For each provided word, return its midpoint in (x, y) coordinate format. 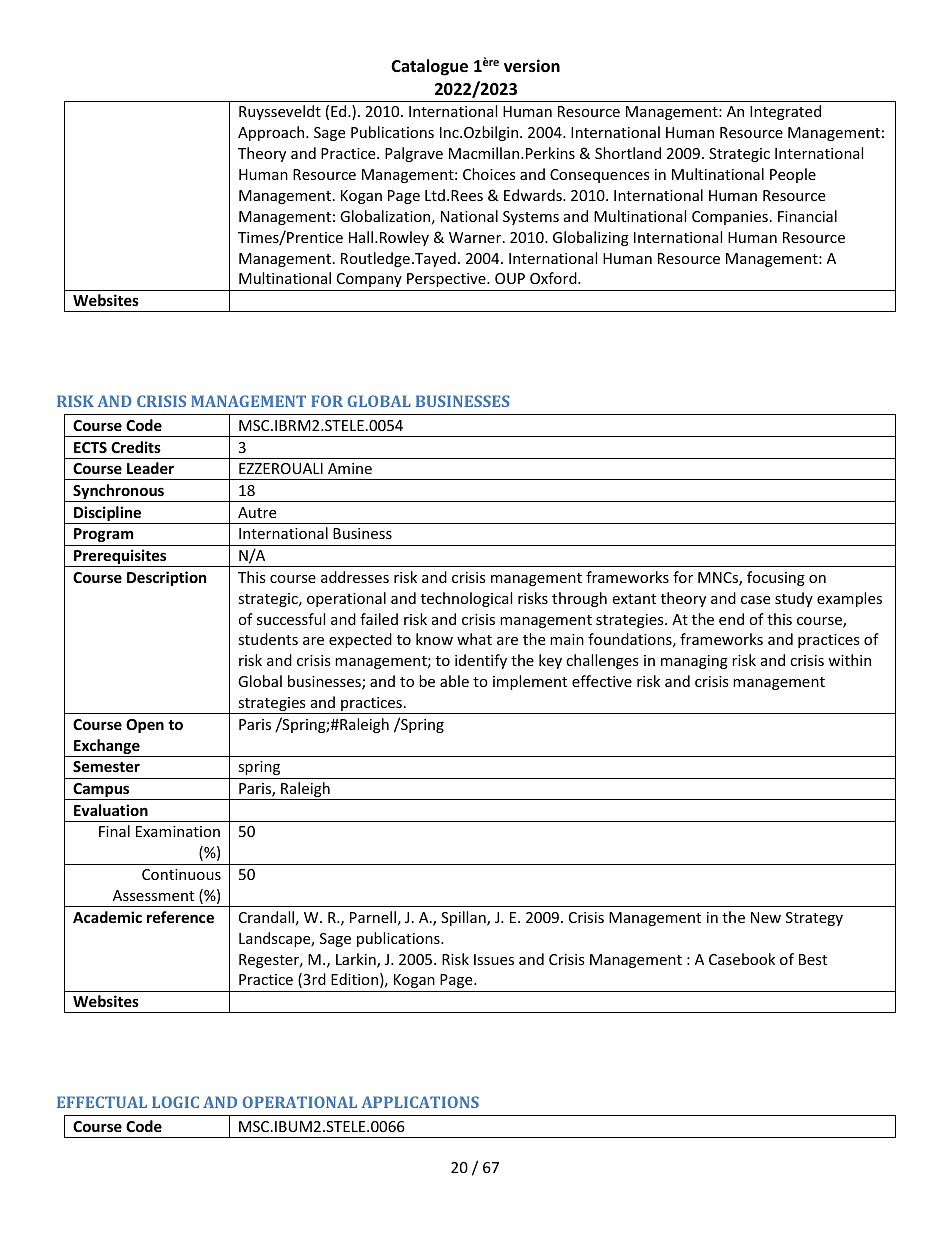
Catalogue (429, 67)
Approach (272, 133)
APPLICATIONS (420, 1102)
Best (813, 959)
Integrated (785, 112)
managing (694, 662)
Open (145, 726)
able (454, 681)
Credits (136, 447)
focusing (776, 578)
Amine (350, 468)
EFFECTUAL (102, 1102)
